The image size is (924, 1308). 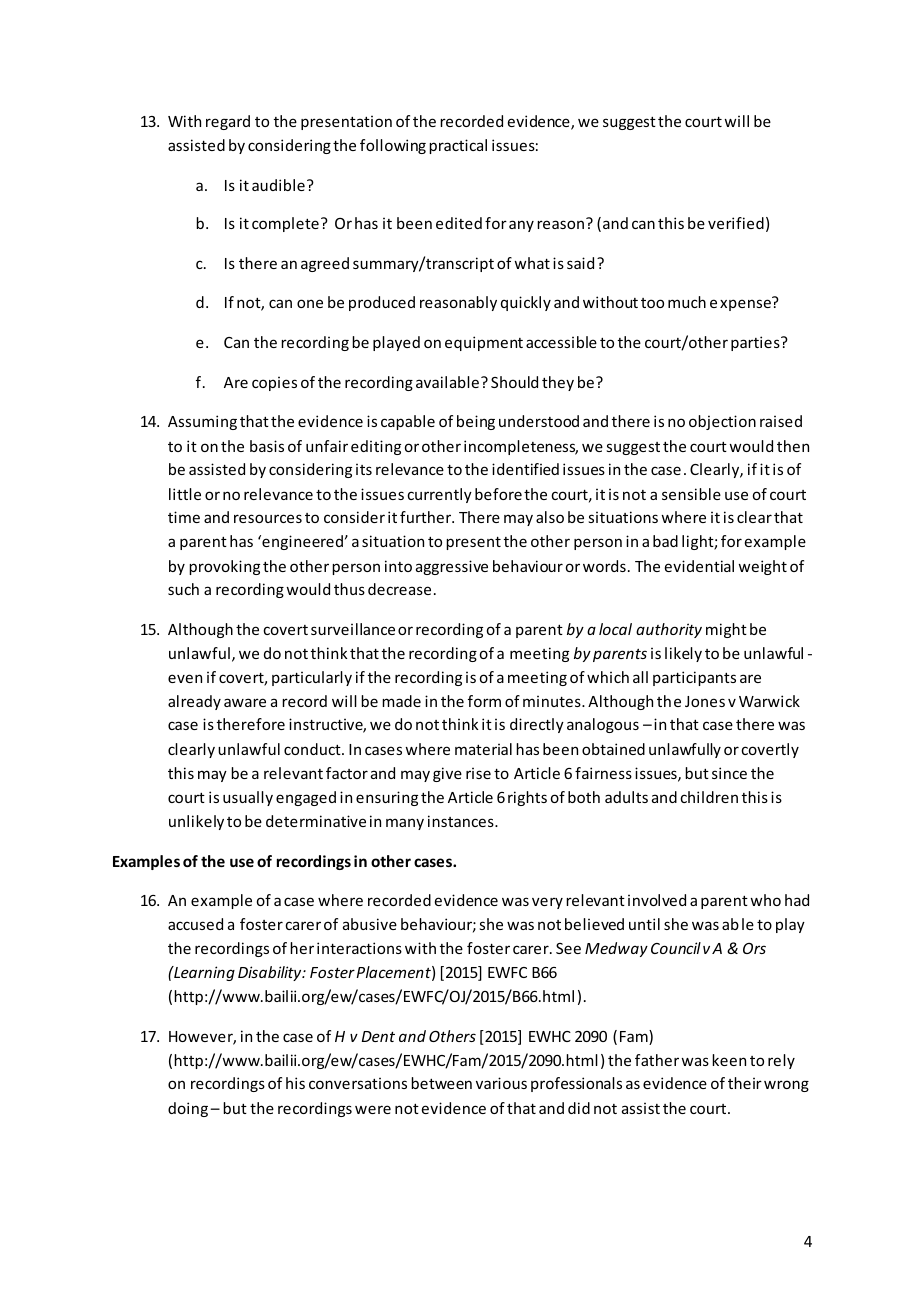 I want to click on since, so click(x=729, y=773).
